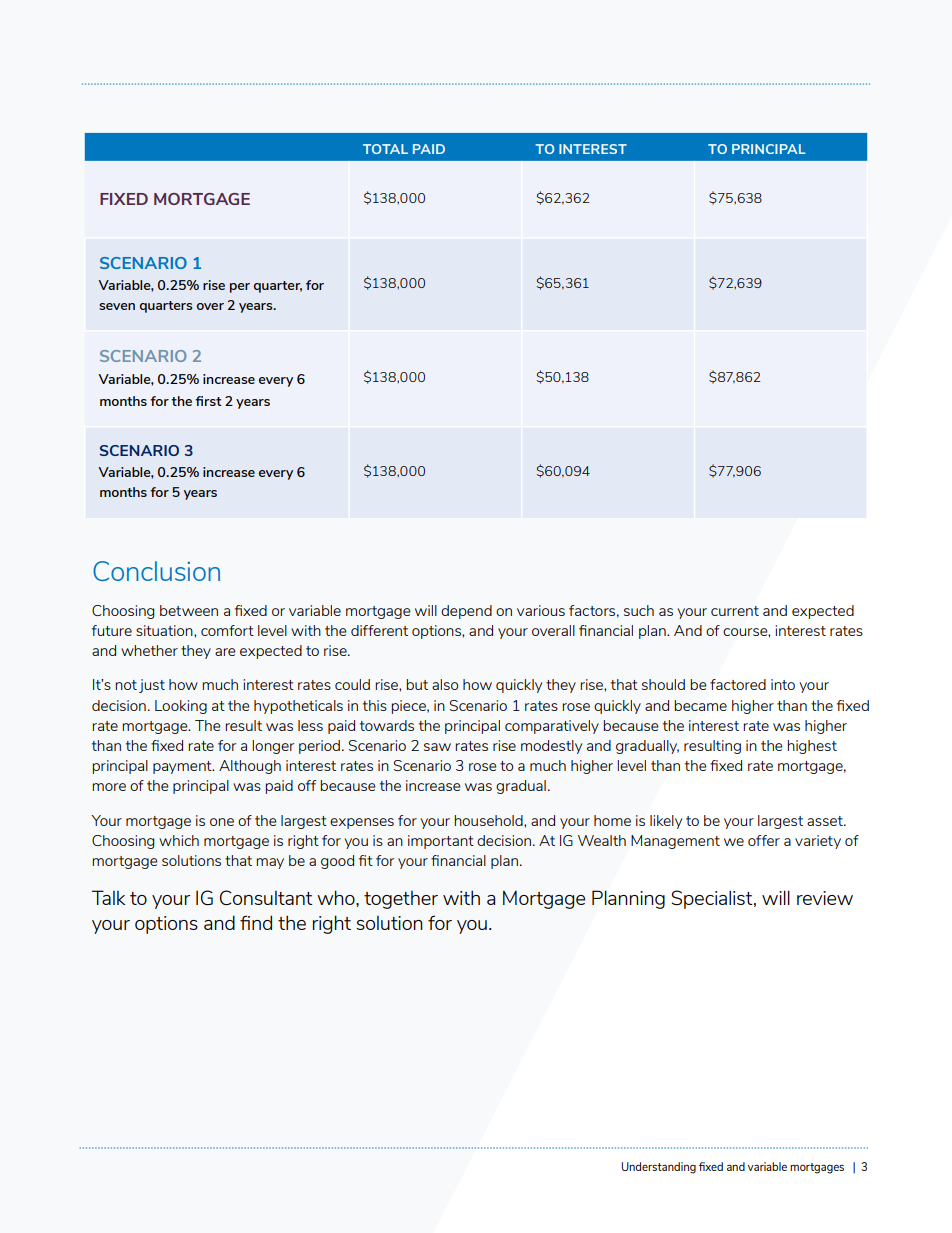  Describe the element at coordinates (466, 612) in the screenshot. I see `depend` at that location.
